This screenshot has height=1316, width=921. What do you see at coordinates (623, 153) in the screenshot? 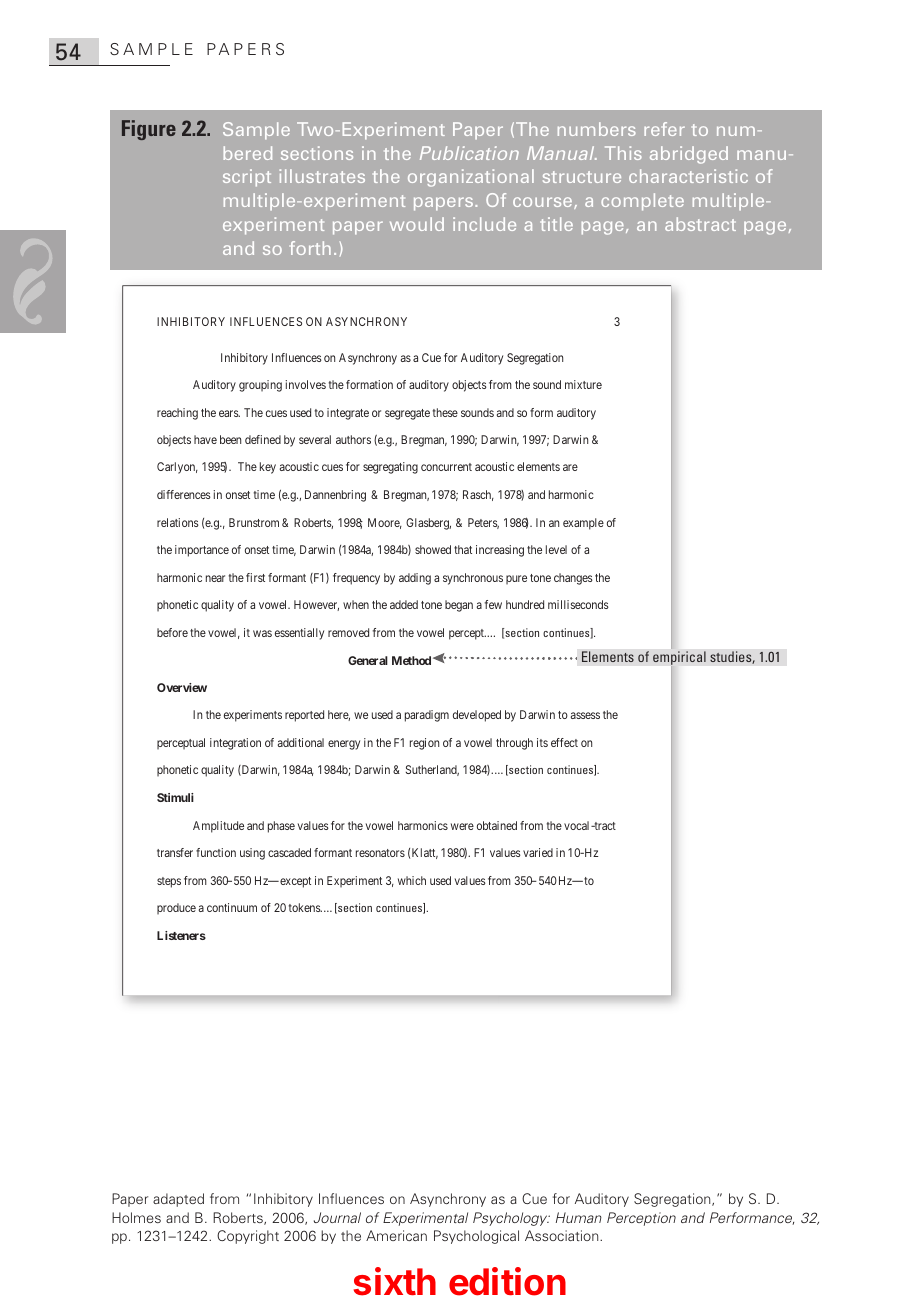
I see `This` at bounding box center [623, 153].
